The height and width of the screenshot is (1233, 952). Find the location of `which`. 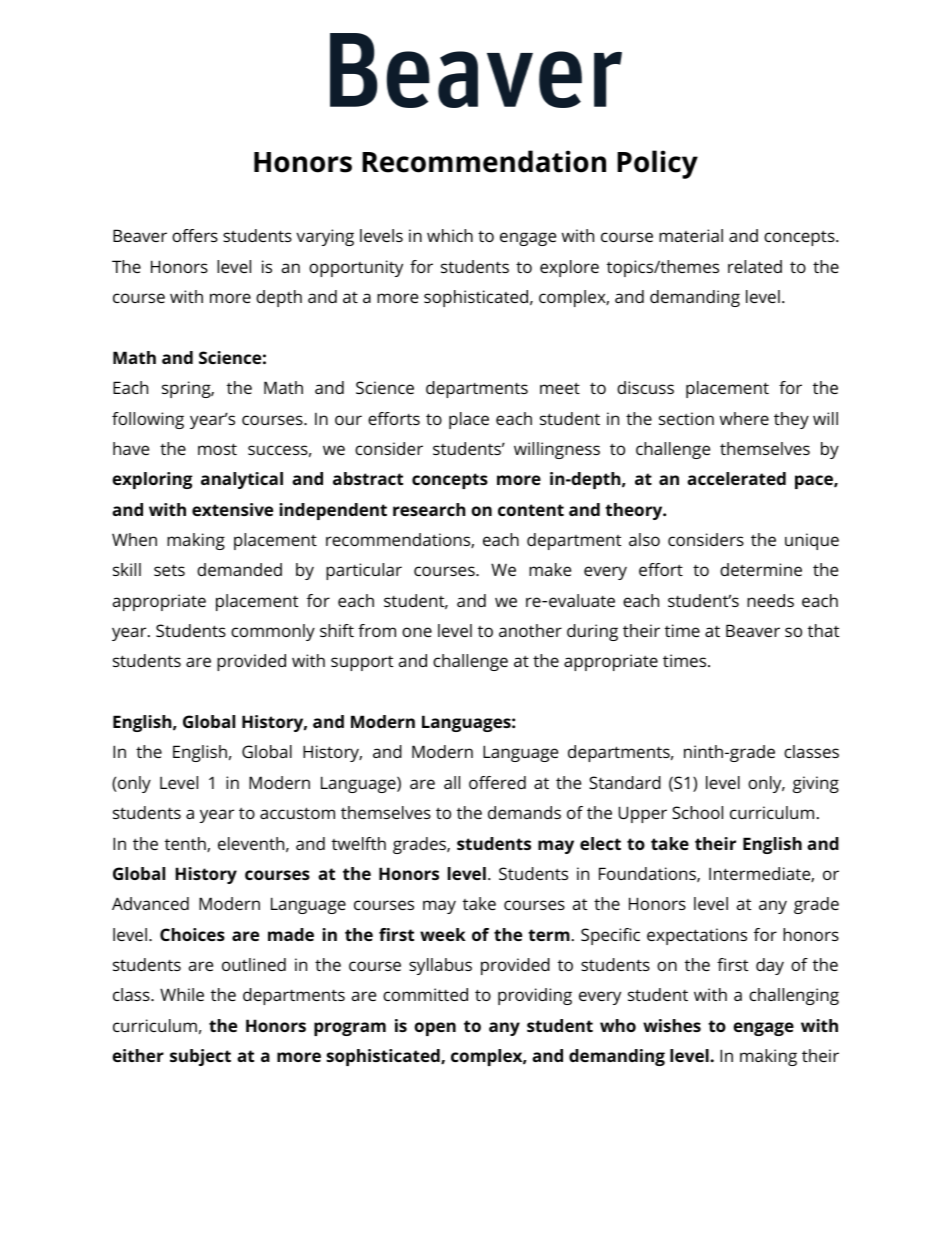

which is located at coordinates (450, 235).
